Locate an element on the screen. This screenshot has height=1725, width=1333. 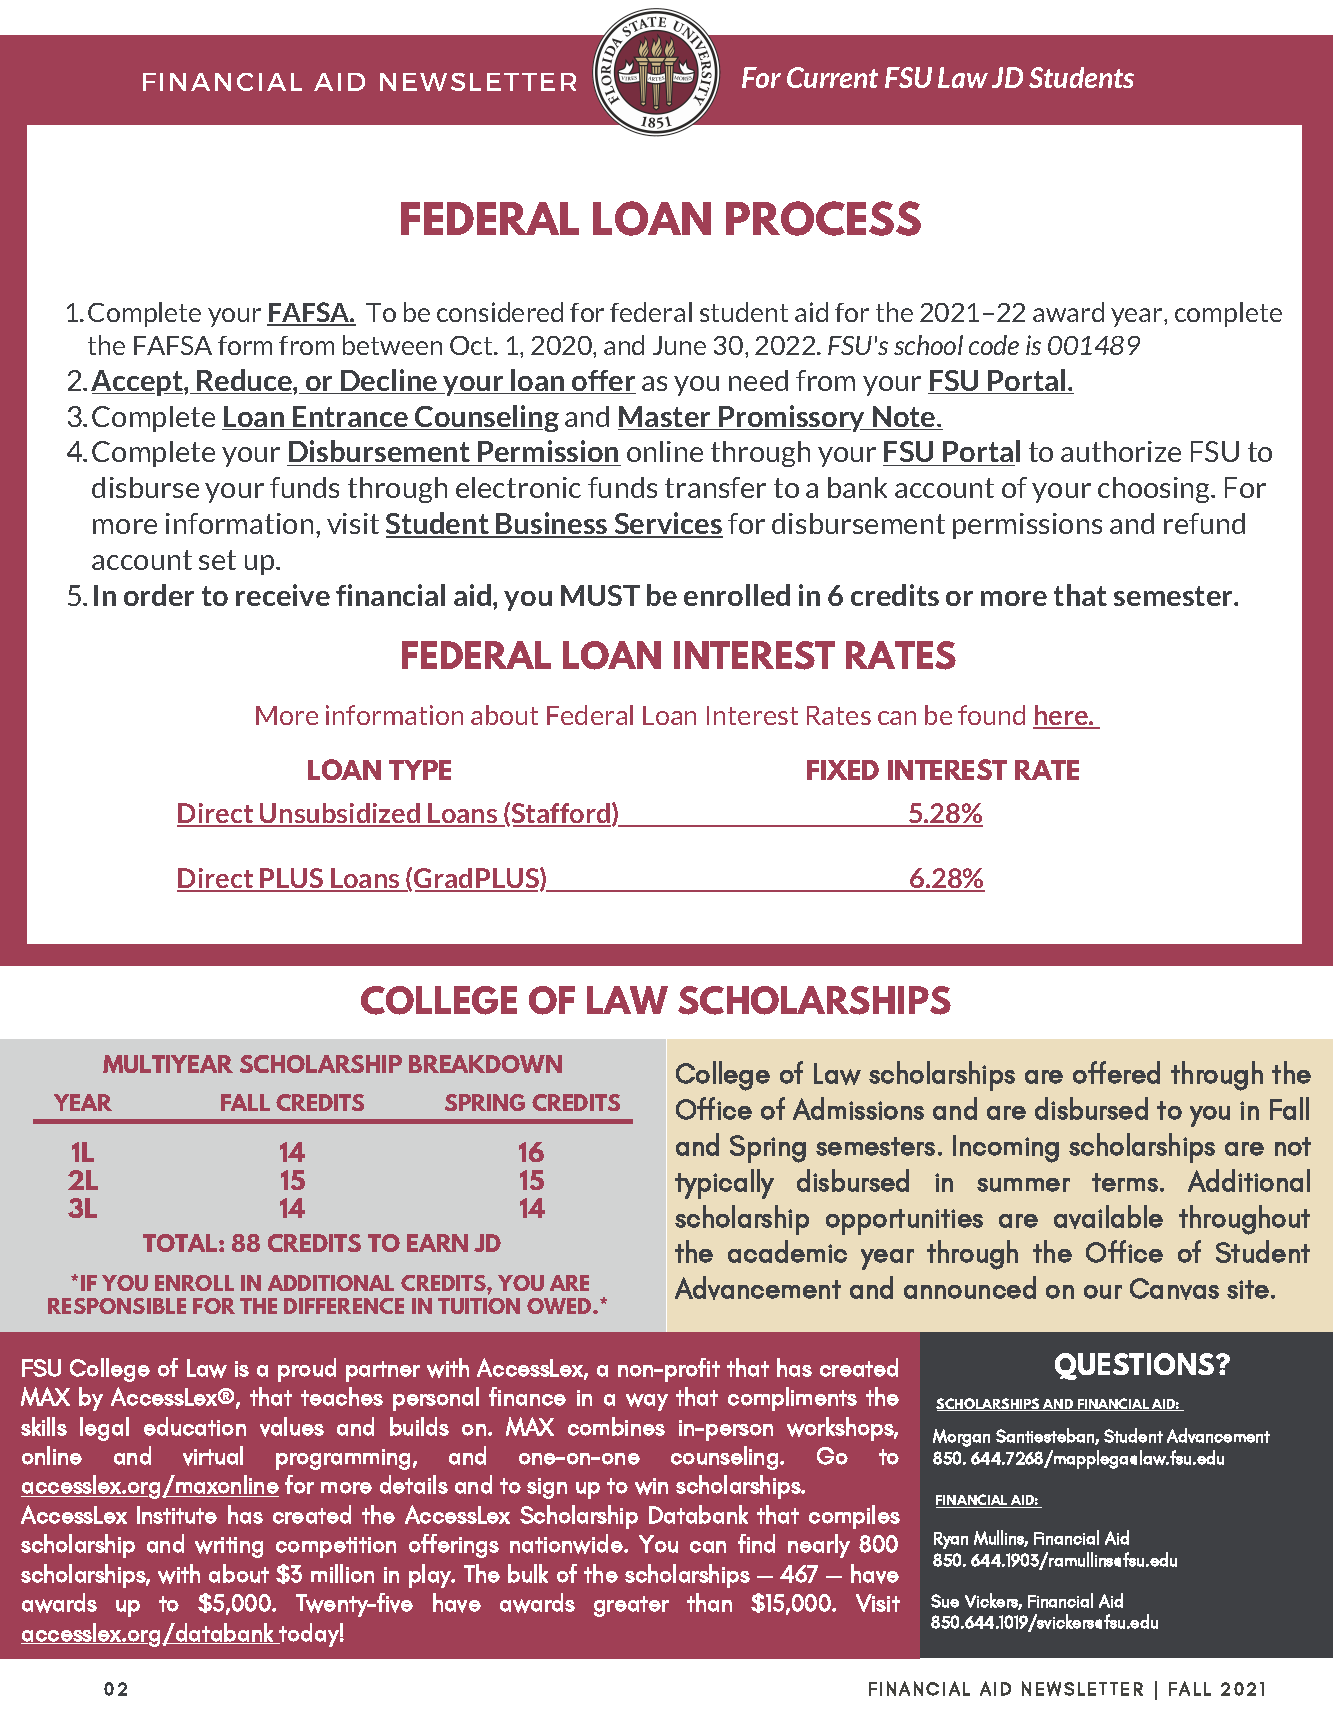
FIXED is located at coordinates (843, 770).
